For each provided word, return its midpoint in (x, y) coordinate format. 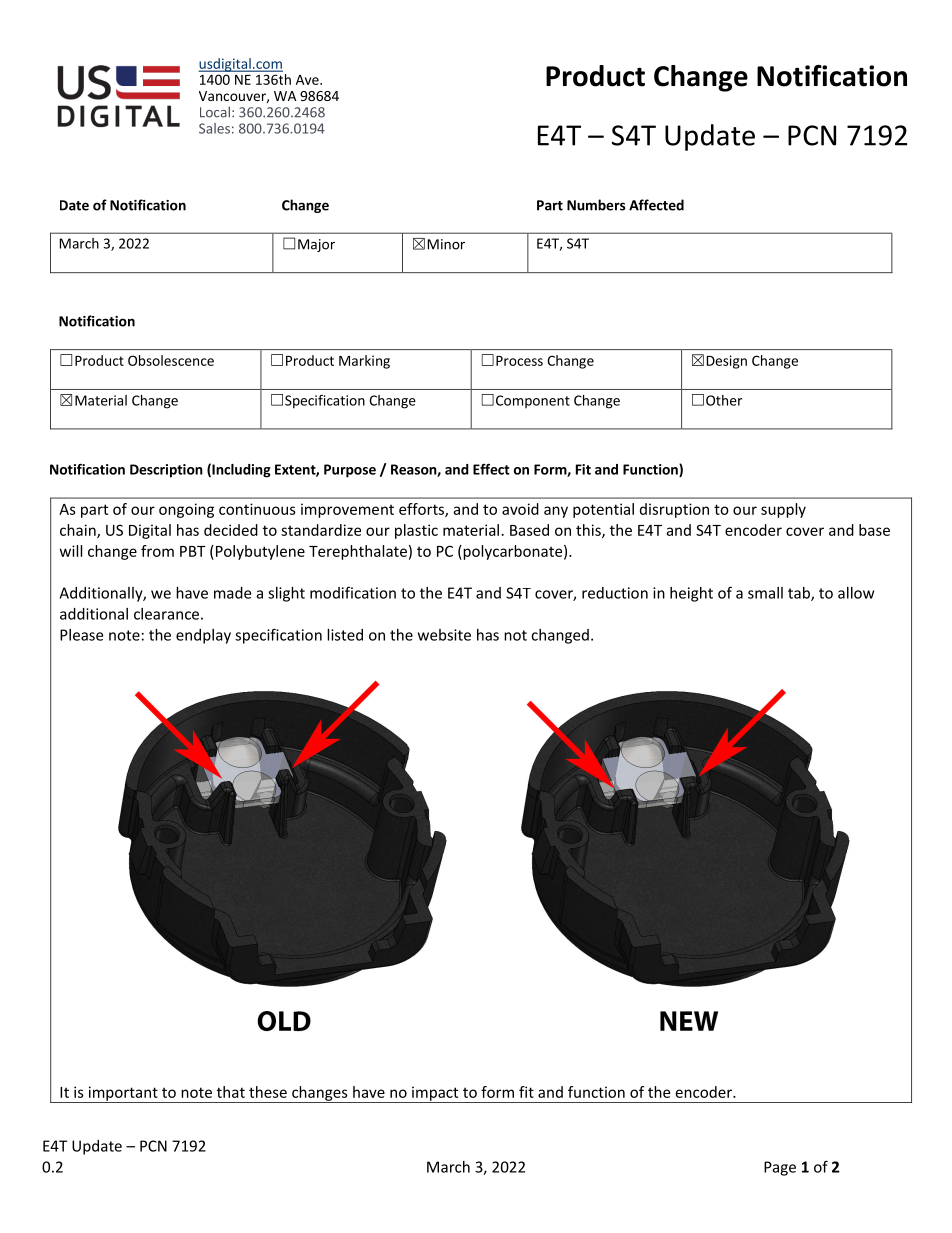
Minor (446, 244)
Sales (214, 128)
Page (780, 1168)
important (123, 1094)
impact (435, 1094)
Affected (656, 205)
